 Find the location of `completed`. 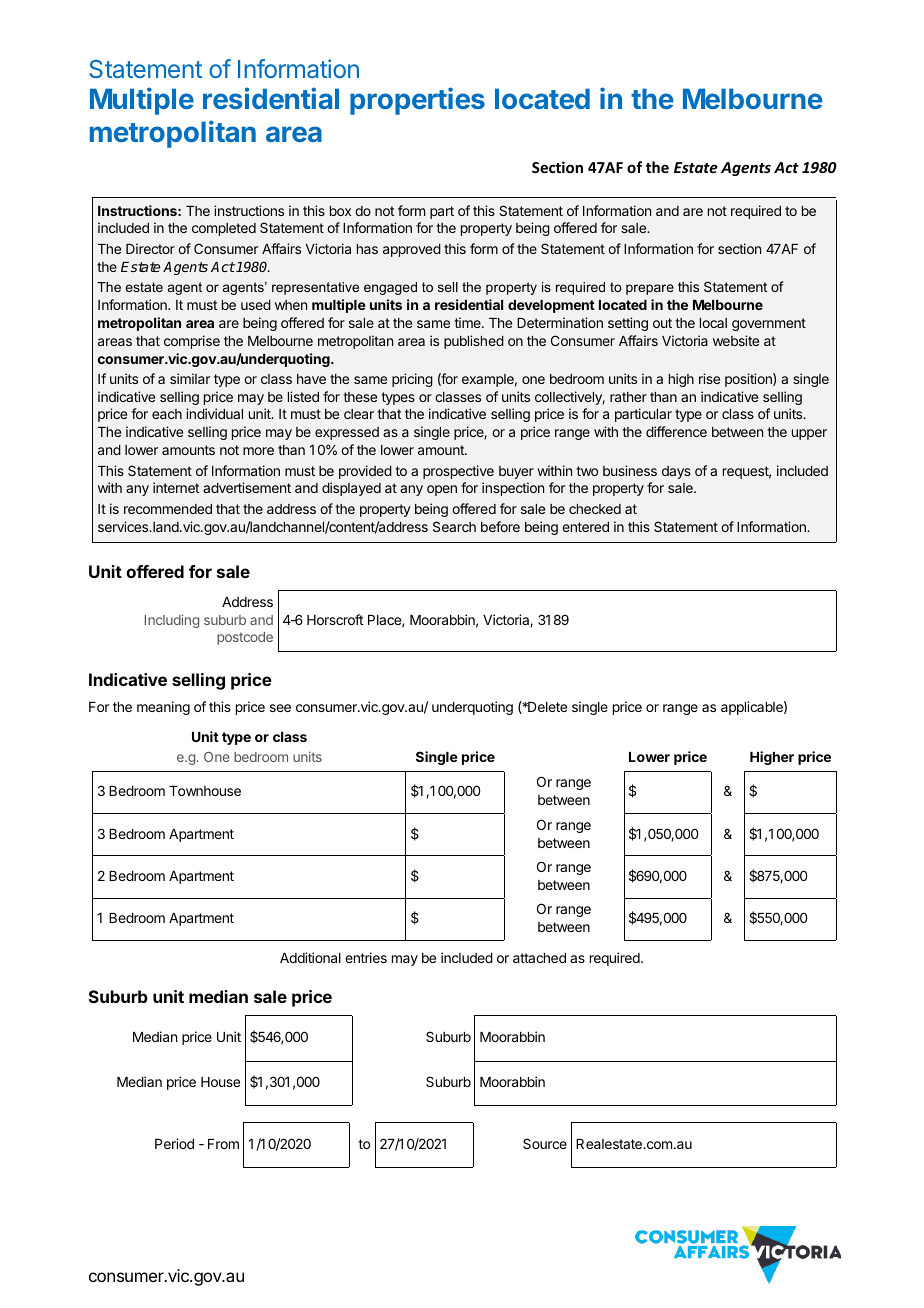

completed is located at coordinates (224, 229).
